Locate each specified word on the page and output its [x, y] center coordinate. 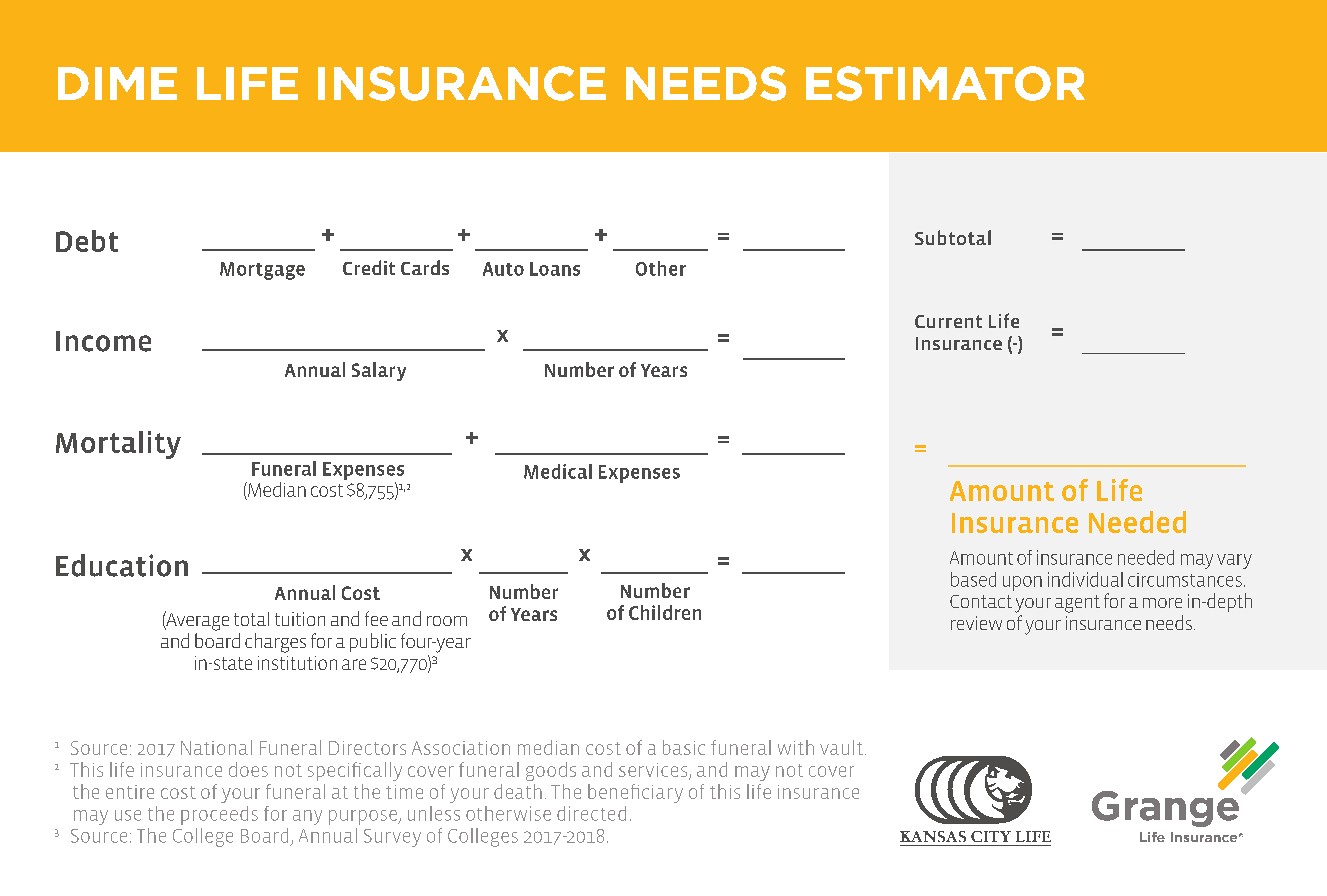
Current [948, 321]
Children [665, 612]
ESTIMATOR [945, 83]
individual [1085, 579]
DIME [117, 83]
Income [103, 341]
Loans [555, 269]
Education [122, 565]
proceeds [219, 815]
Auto [503, 269]
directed [591, 813]
